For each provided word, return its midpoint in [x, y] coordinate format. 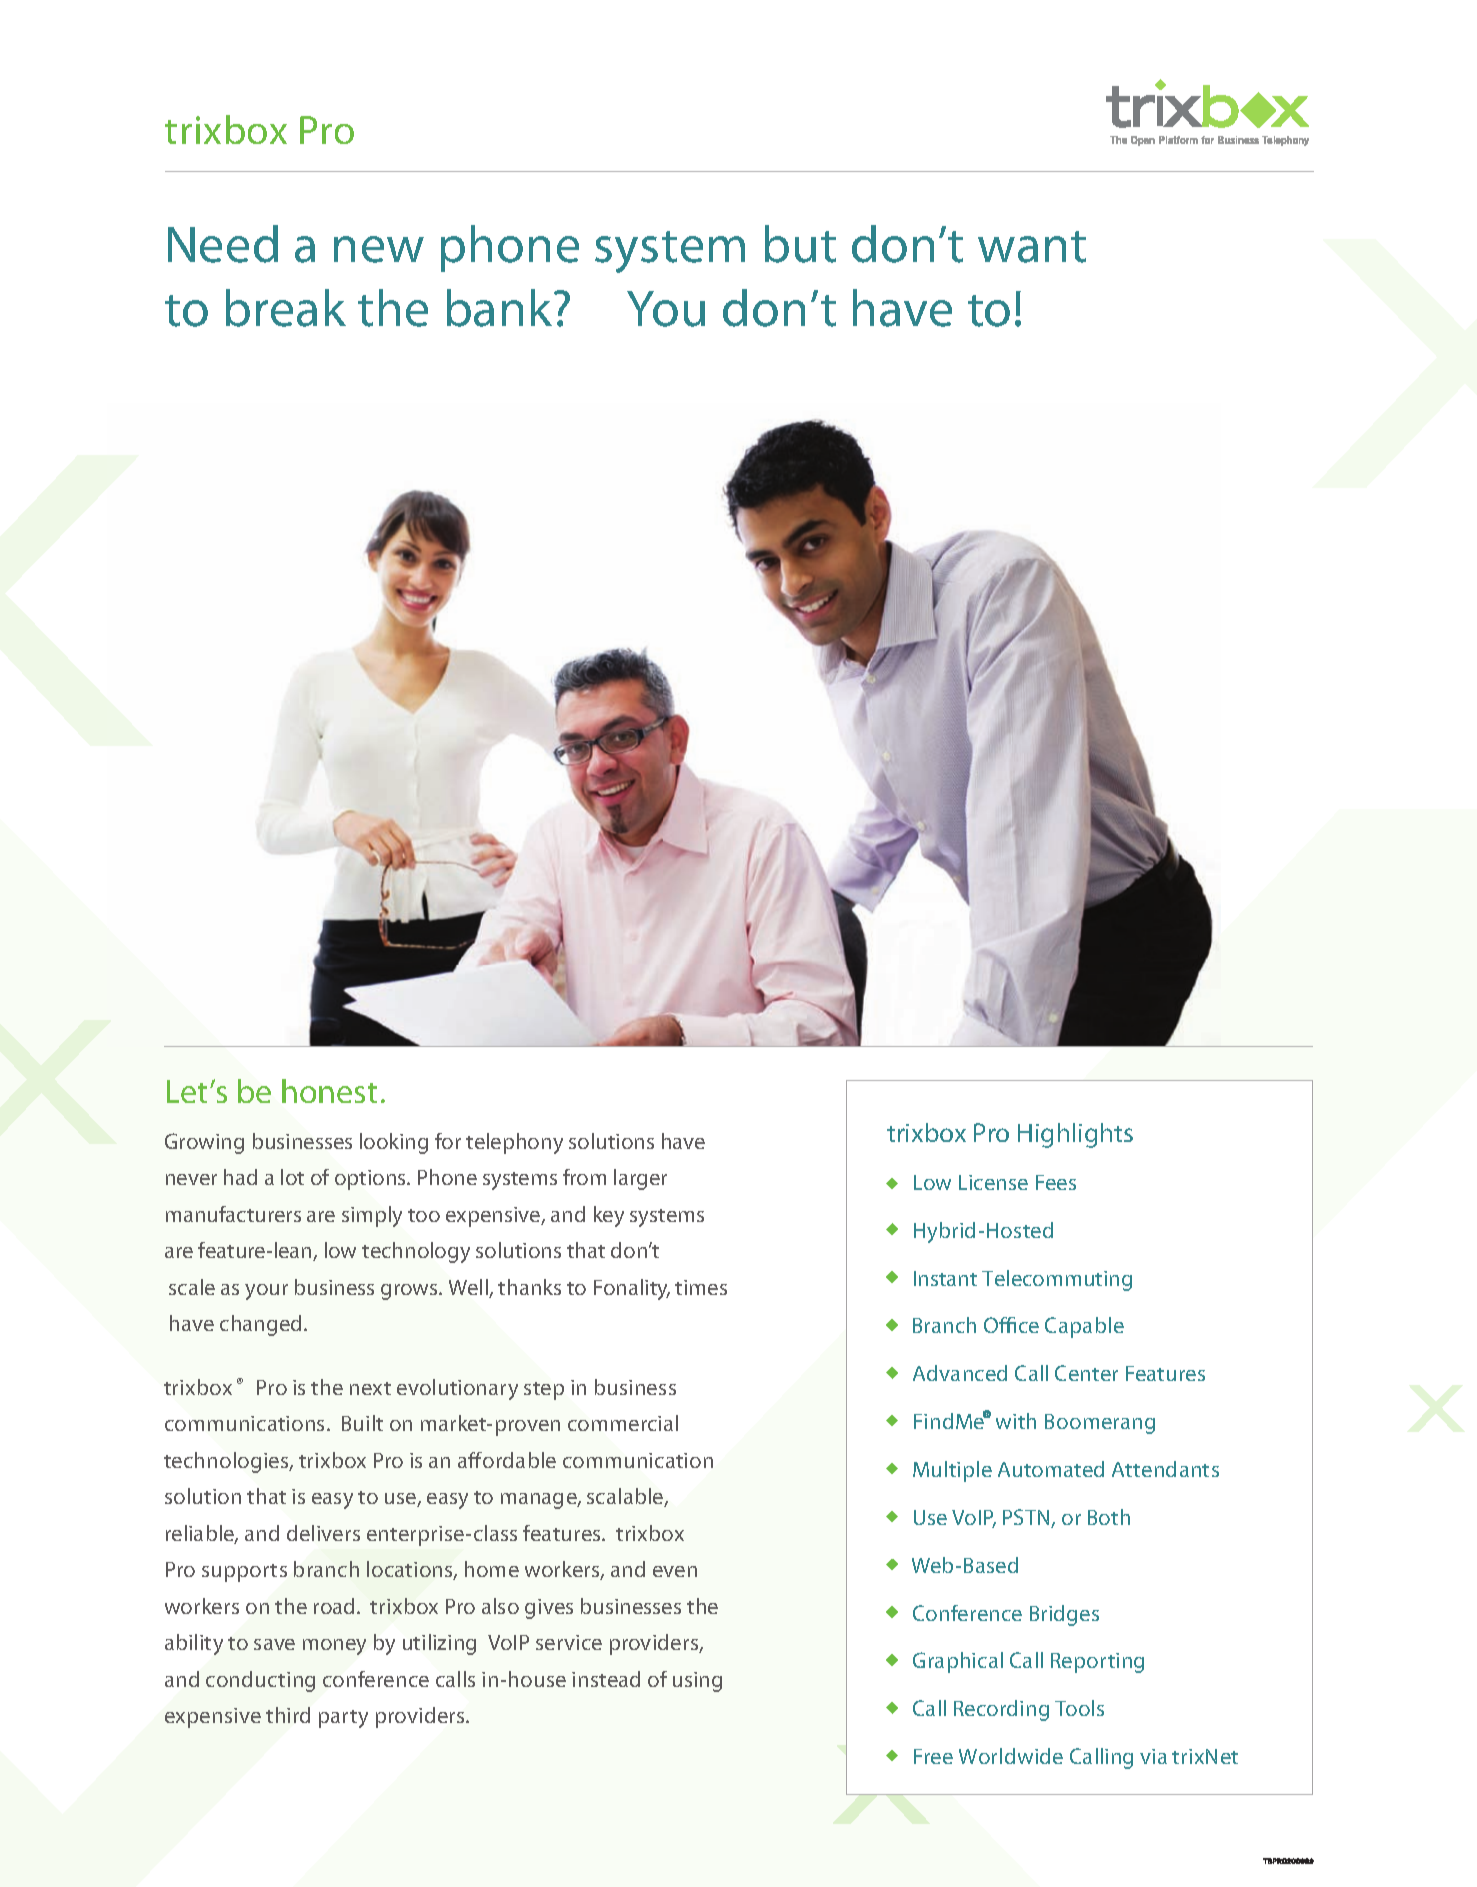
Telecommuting [1057, 1280]
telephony [514, 1143]
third [288, 1715]
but [800, 244]
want [1032, 247]
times [701, 1287]
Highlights [1075, 1135]
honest [329, 1091]
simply [372, 1216]
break [286, 308]
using [697, 1682]
